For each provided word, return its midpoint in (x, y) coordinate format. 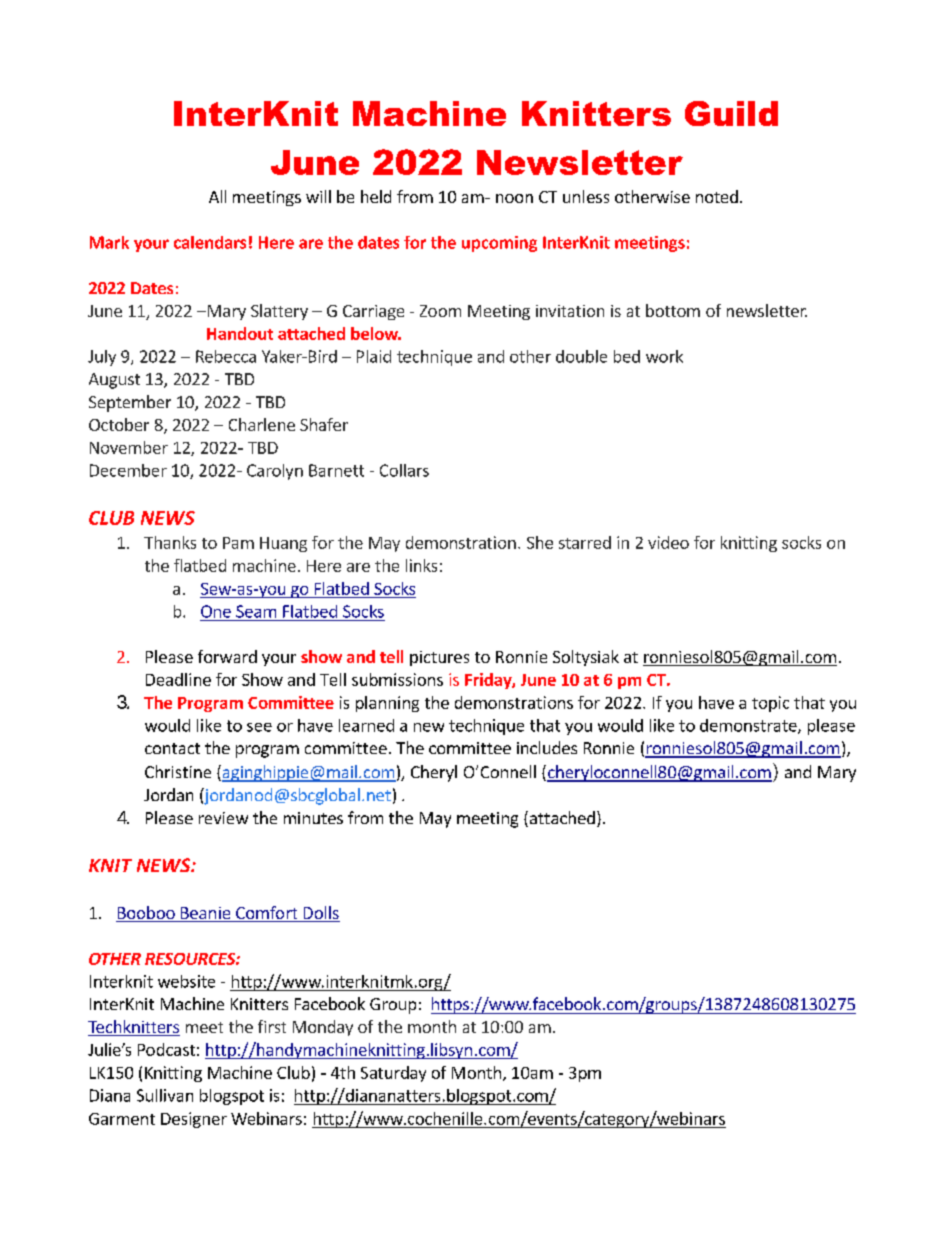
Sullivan (165, 1095)
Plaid (374, 356)
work (664, 356)
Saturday (393, 1074)
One (216, 611)
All (217, 196)
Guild (731, 113)
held (376, 196)
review (223, 818)
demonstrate (749, 726)
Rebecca (226, 356)
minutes (313, 818)
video (668, 542)
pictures (439, 658)
